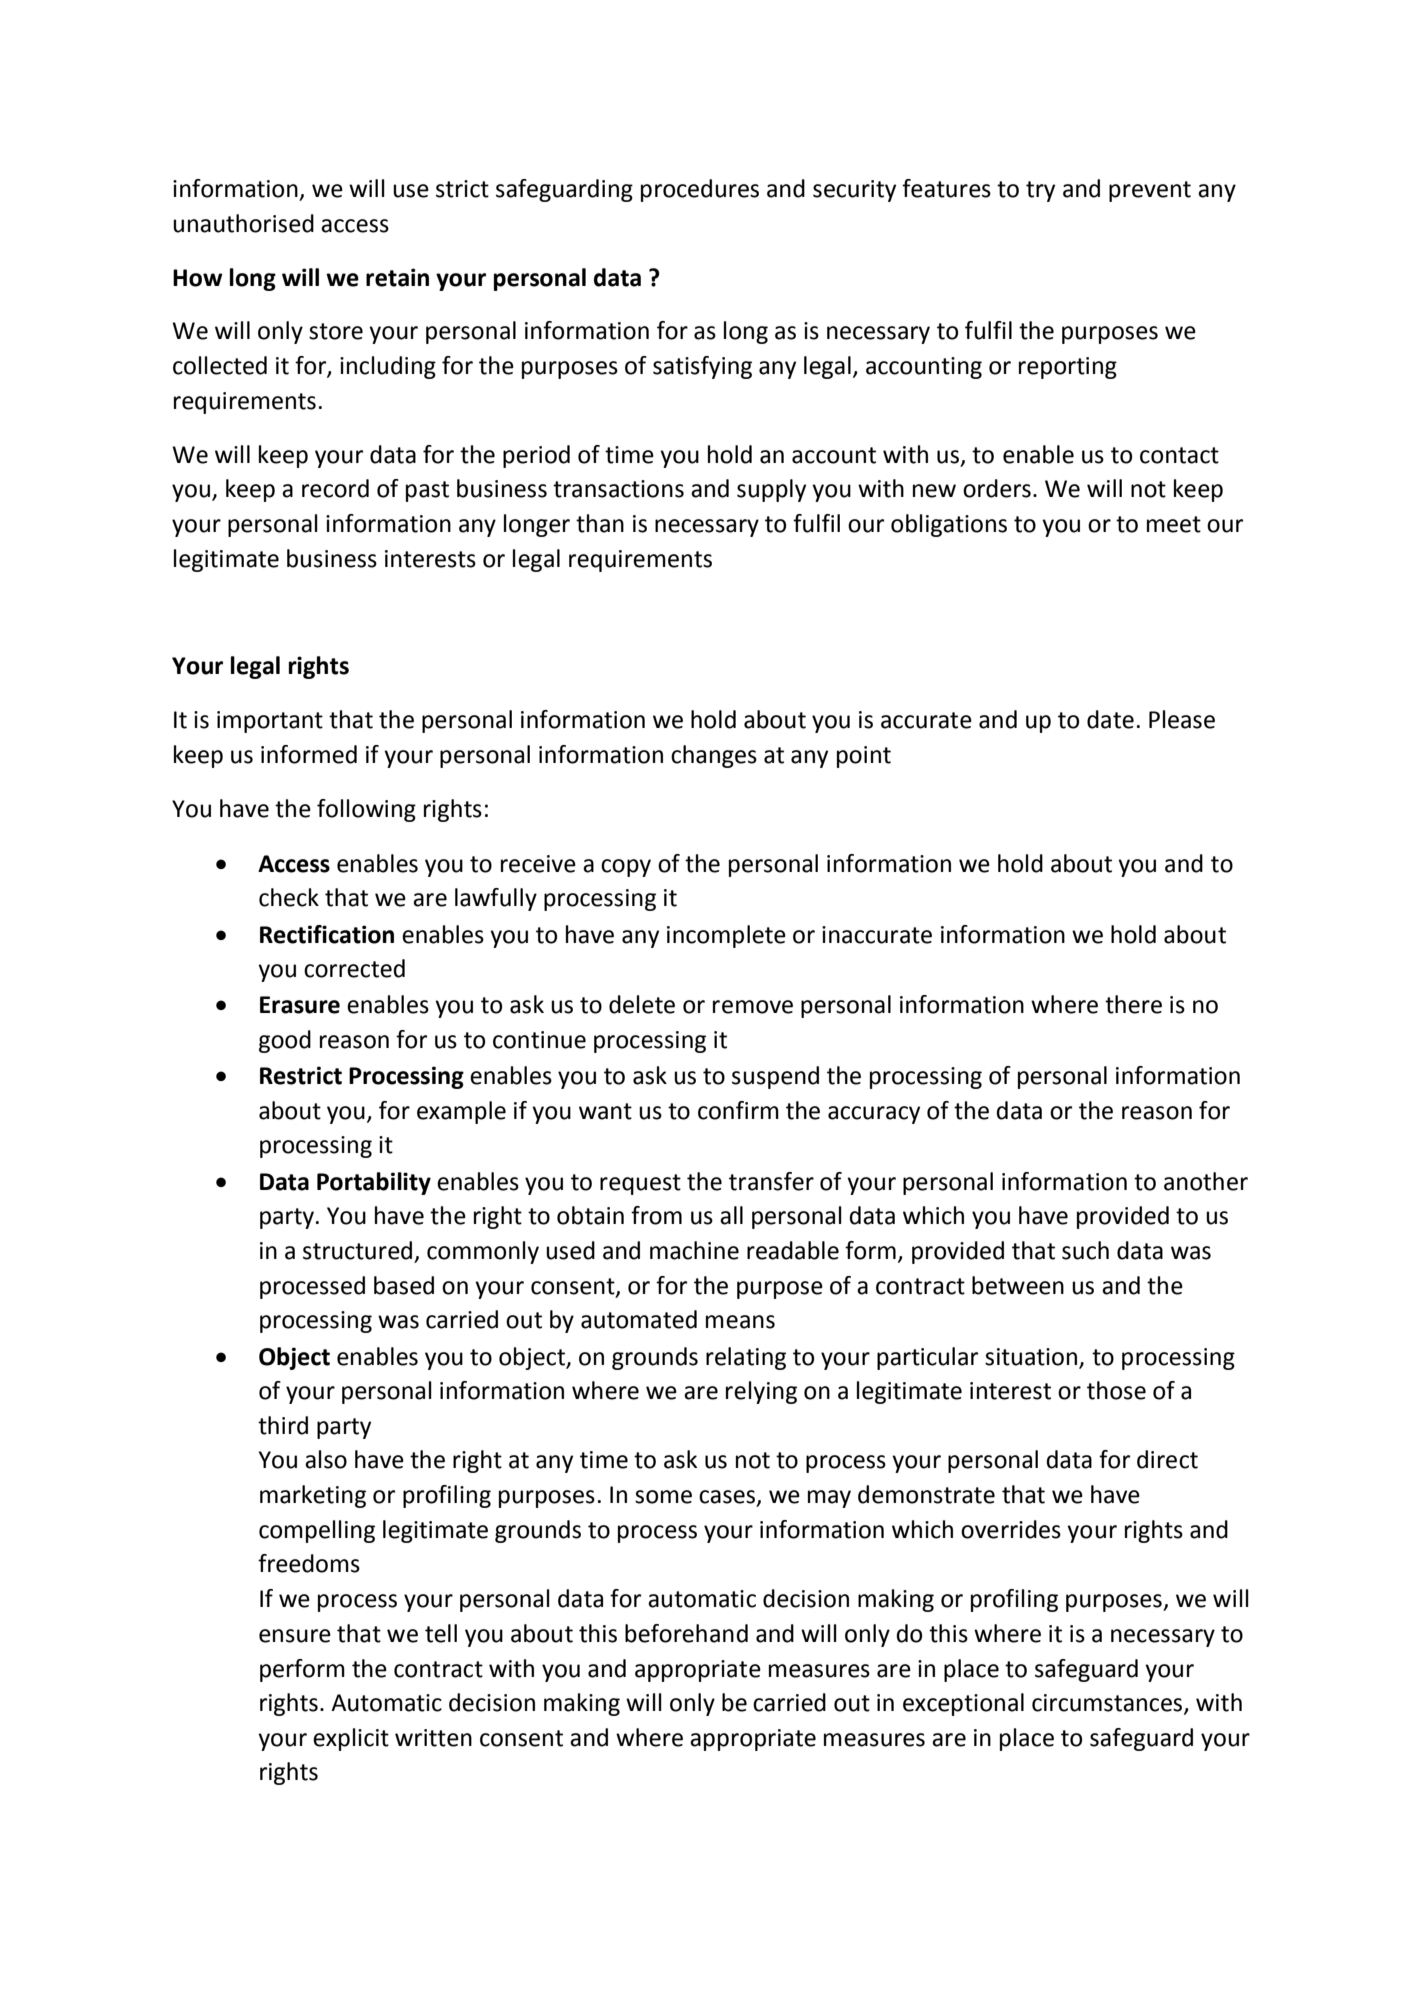 The image size is (1424, 2014). Describe the element at coordinates (404, 1285) in the screenshot. I see `based` at that location.
